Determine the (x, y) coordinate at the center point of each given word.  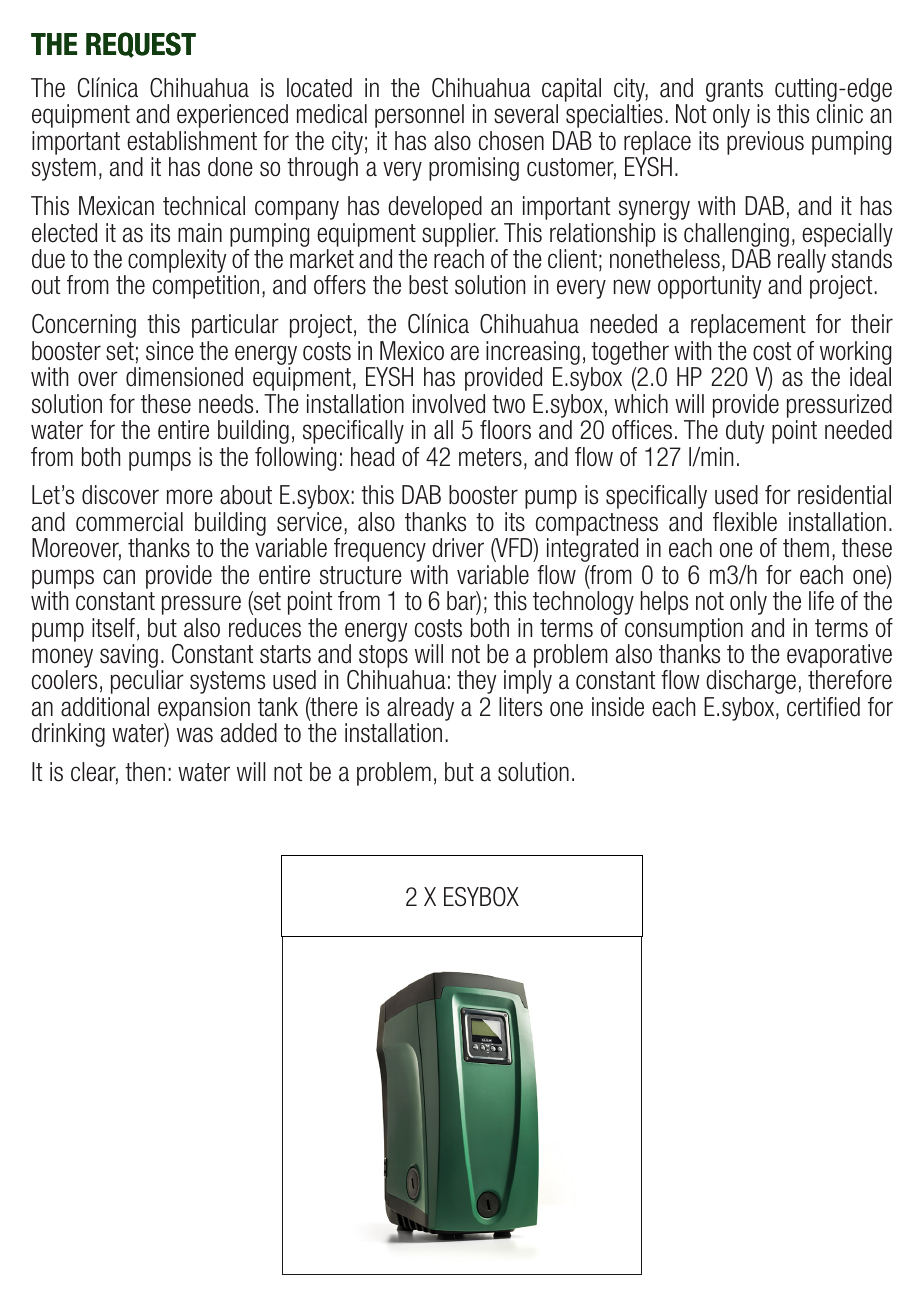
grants (734, 92)
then (145, 772)
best (428, 285)
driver (458, 548)
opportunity (709, 287)
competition (206, 287)
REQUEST (141, 45)
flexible (745, 522)
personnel (419, 116)
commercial (129, 522)
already (420, 709)
